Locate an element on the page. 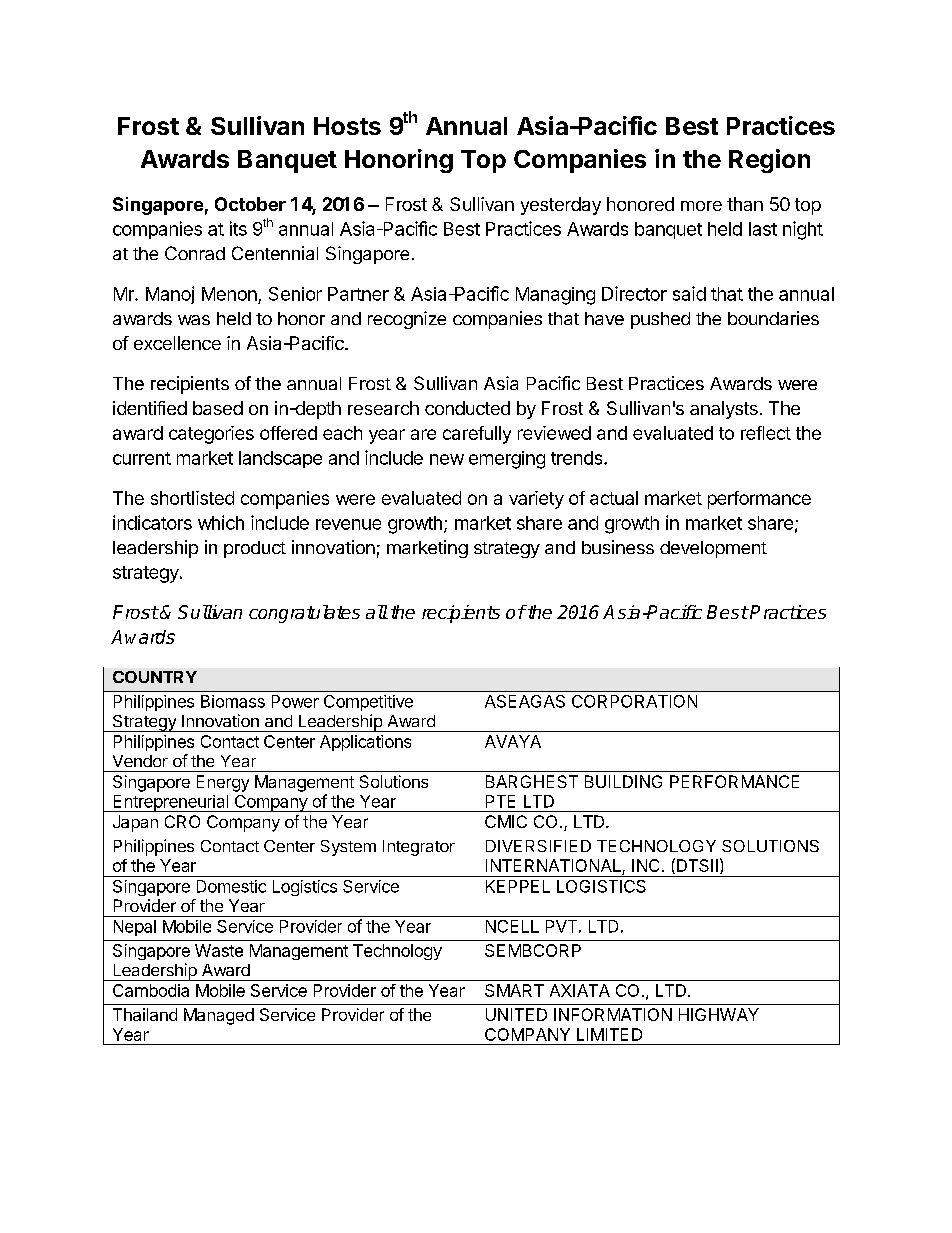 This document has height=1233, width=952. analysts is located at coordinates (724, 410).
